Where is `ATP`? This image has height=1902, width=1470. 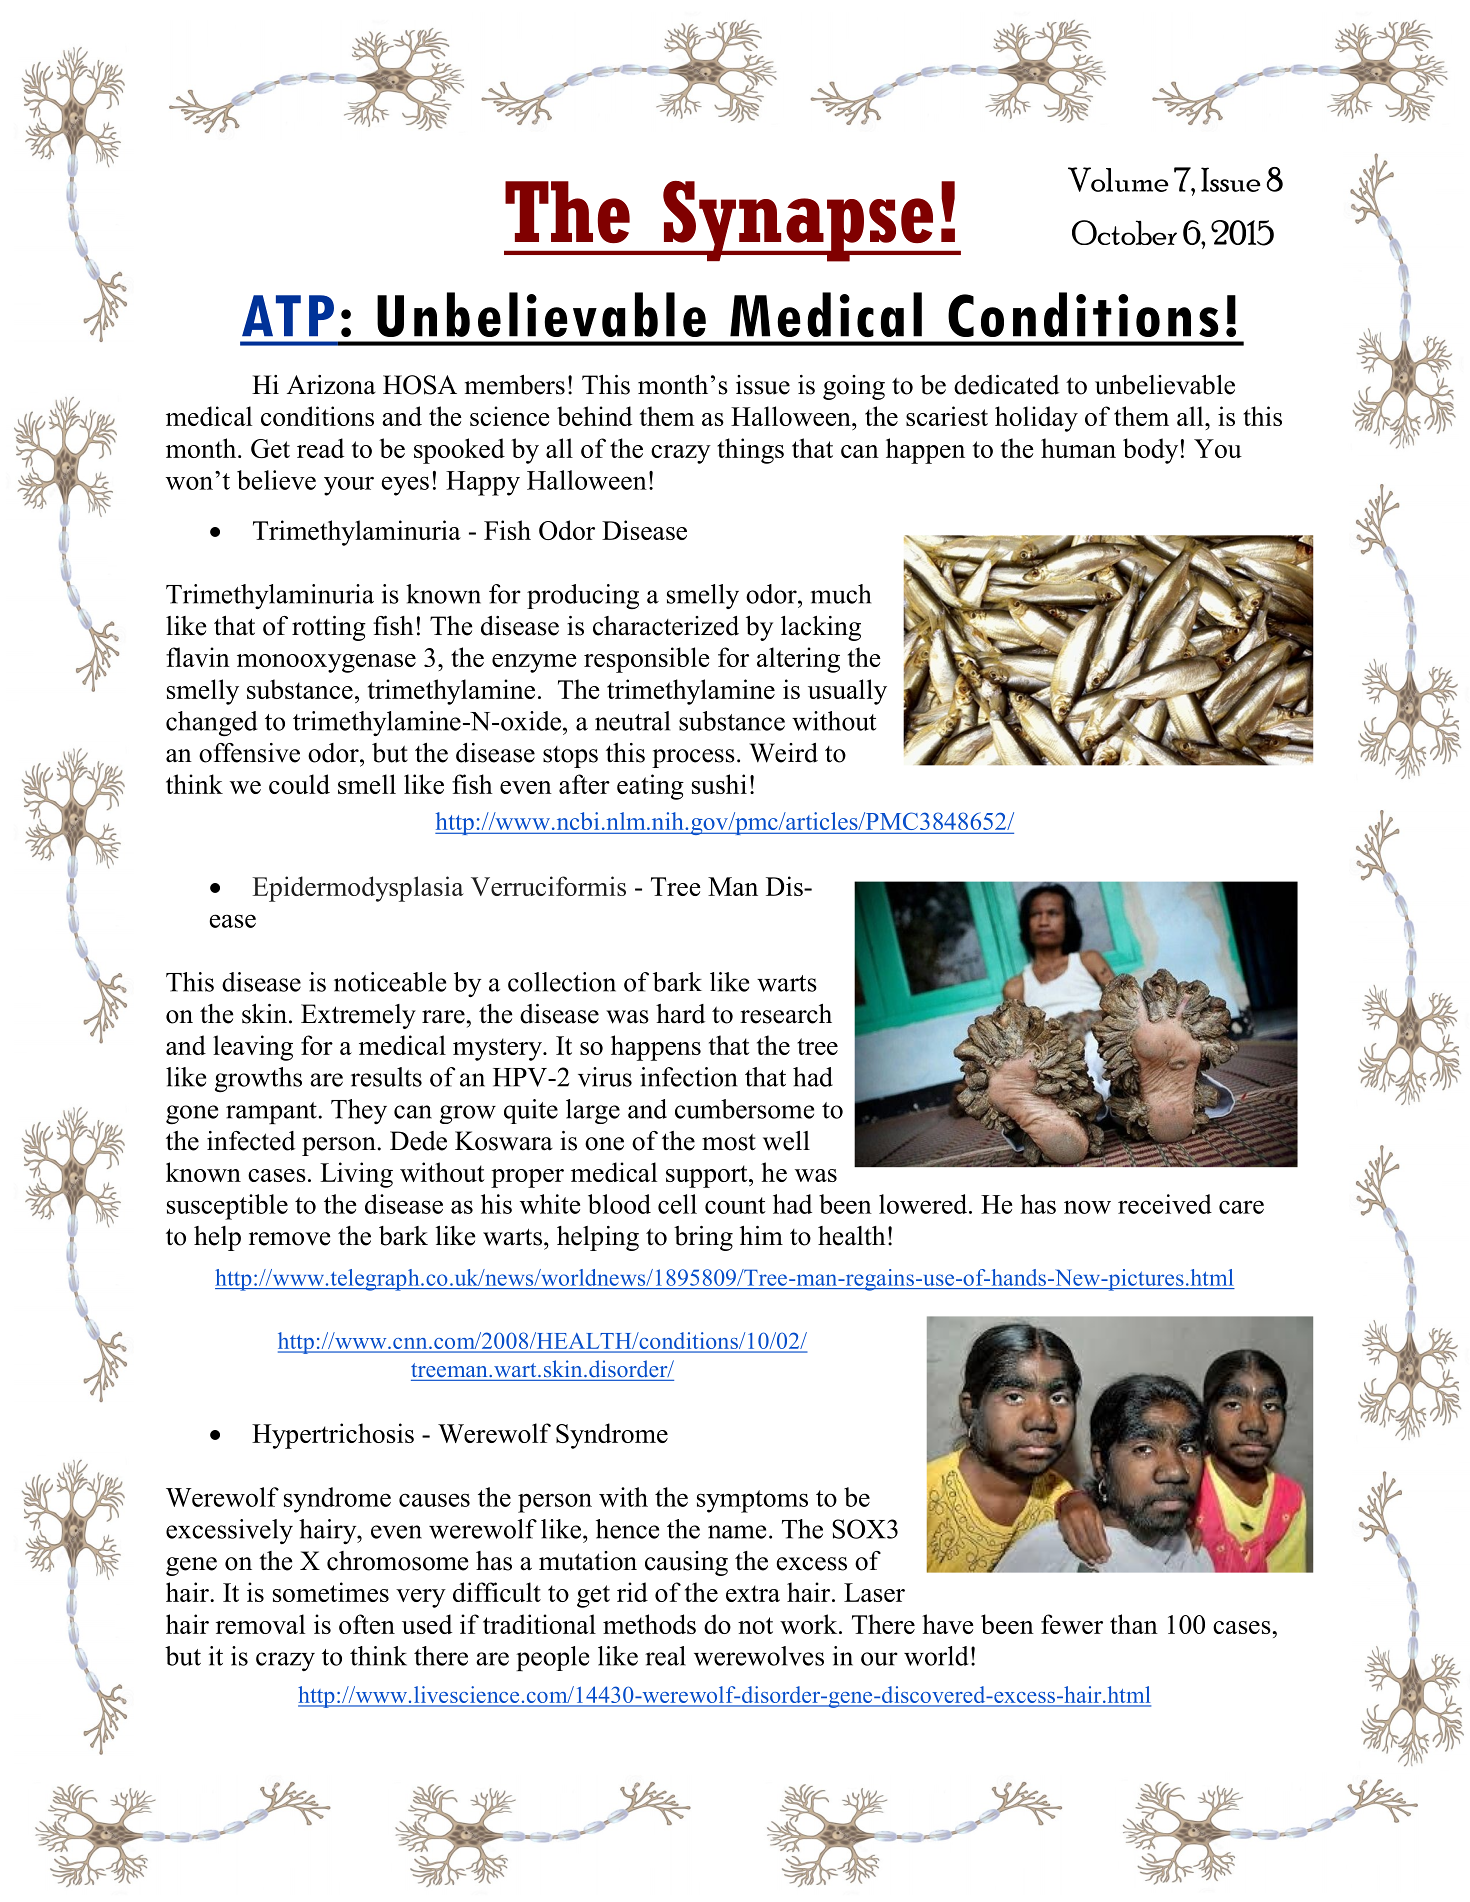
ATP is located at coordinates (288, 315).
